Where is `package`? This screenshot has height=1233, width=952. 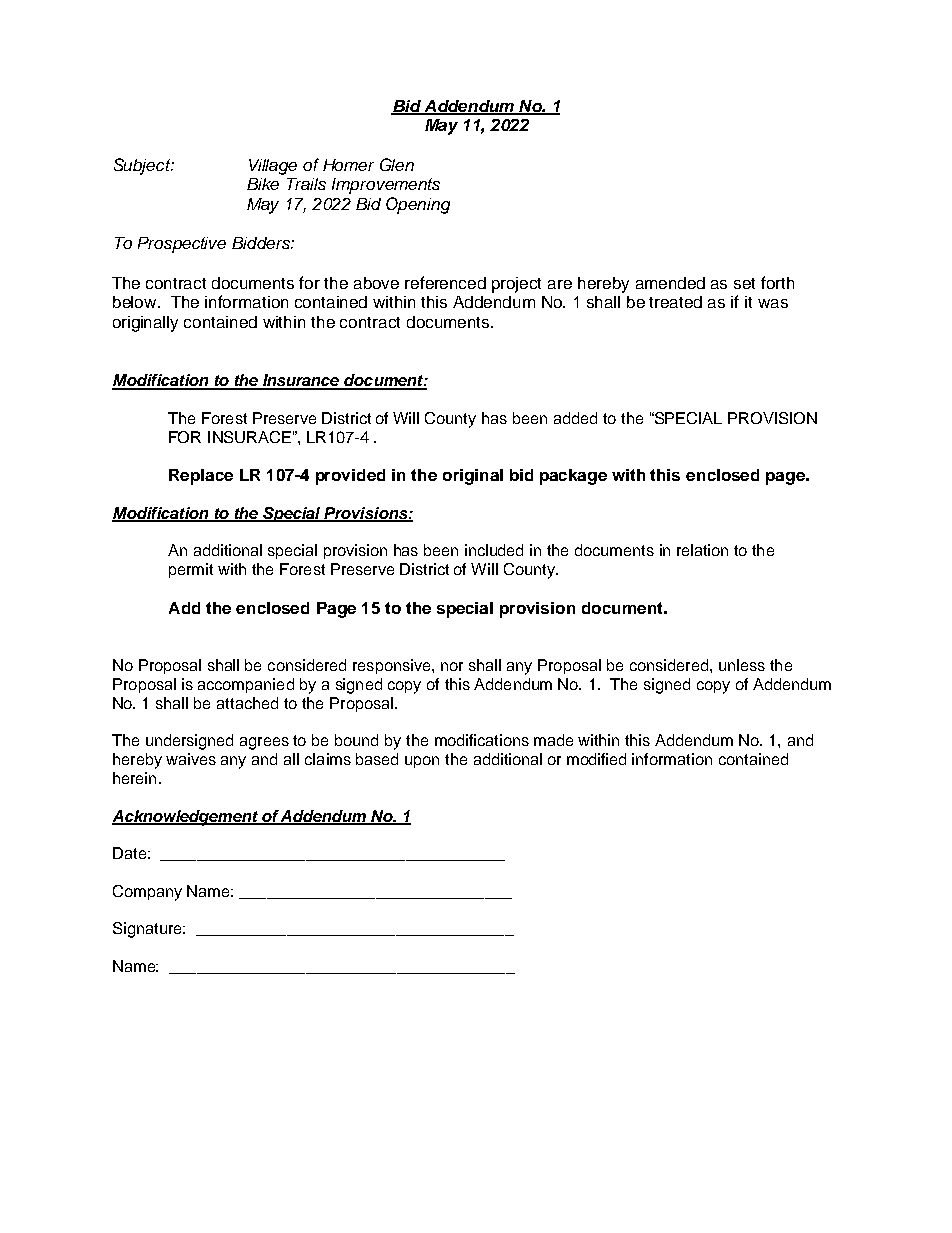 package is located at coordinates (573, 477).
